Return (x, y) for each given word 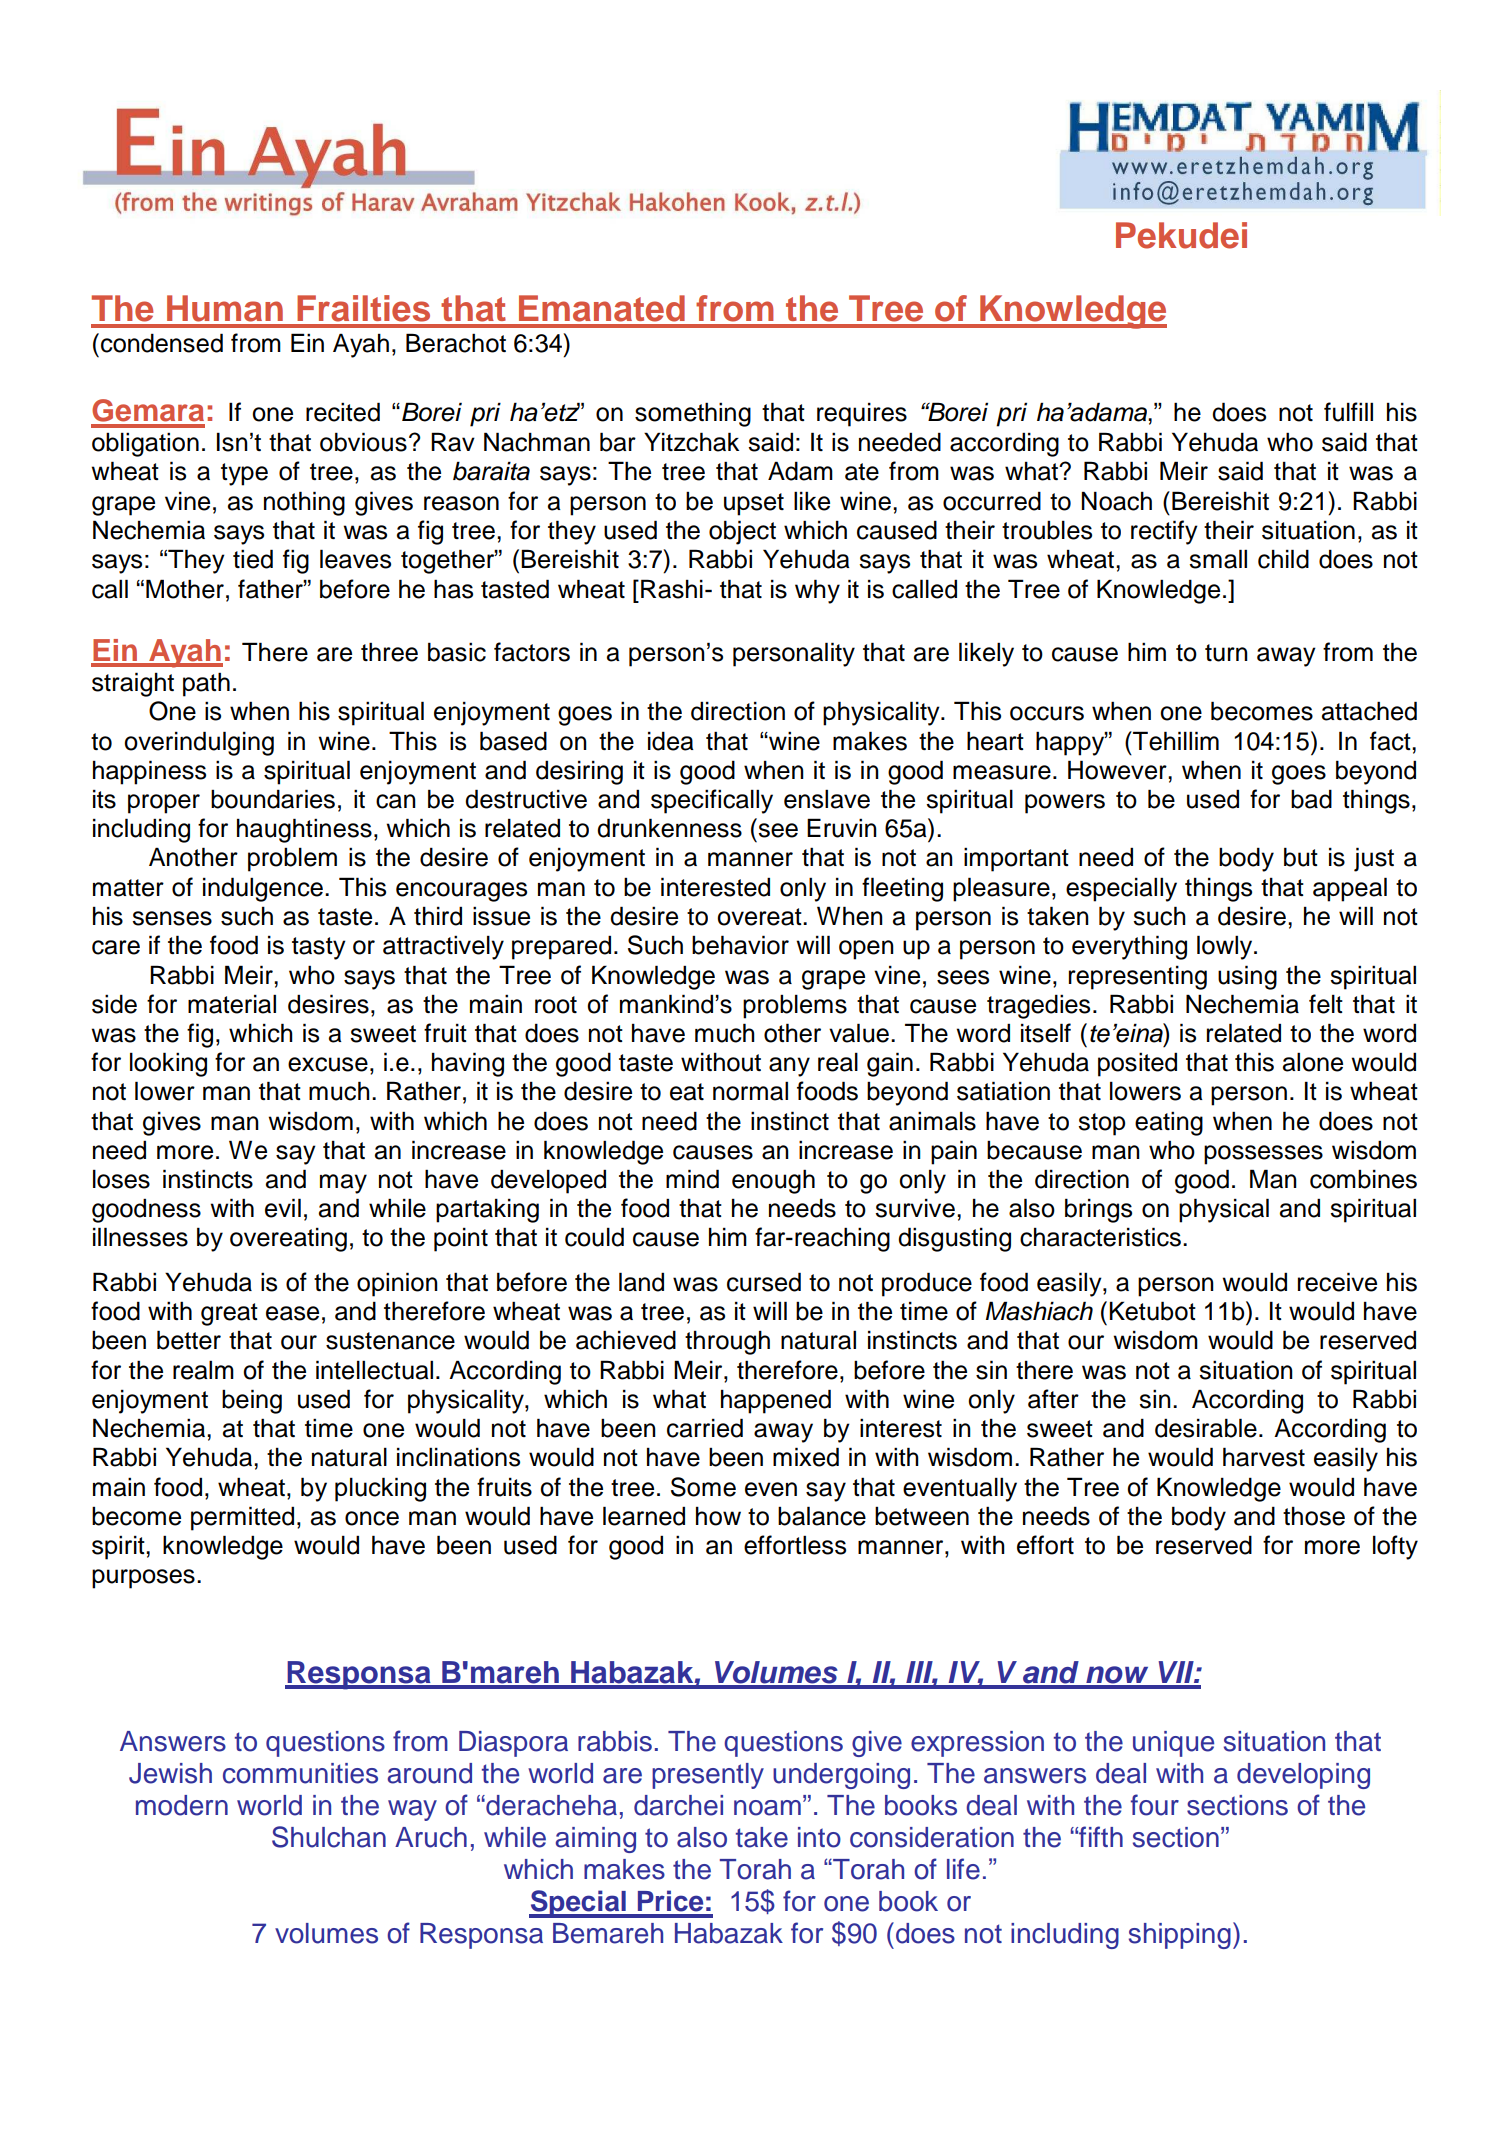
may (343, 1184)
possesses (1263, 1155)
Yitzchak (691, 442)
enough (773, 1181)
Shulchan (329, 1837)
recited (343, 412)
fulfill (1348, 412)
